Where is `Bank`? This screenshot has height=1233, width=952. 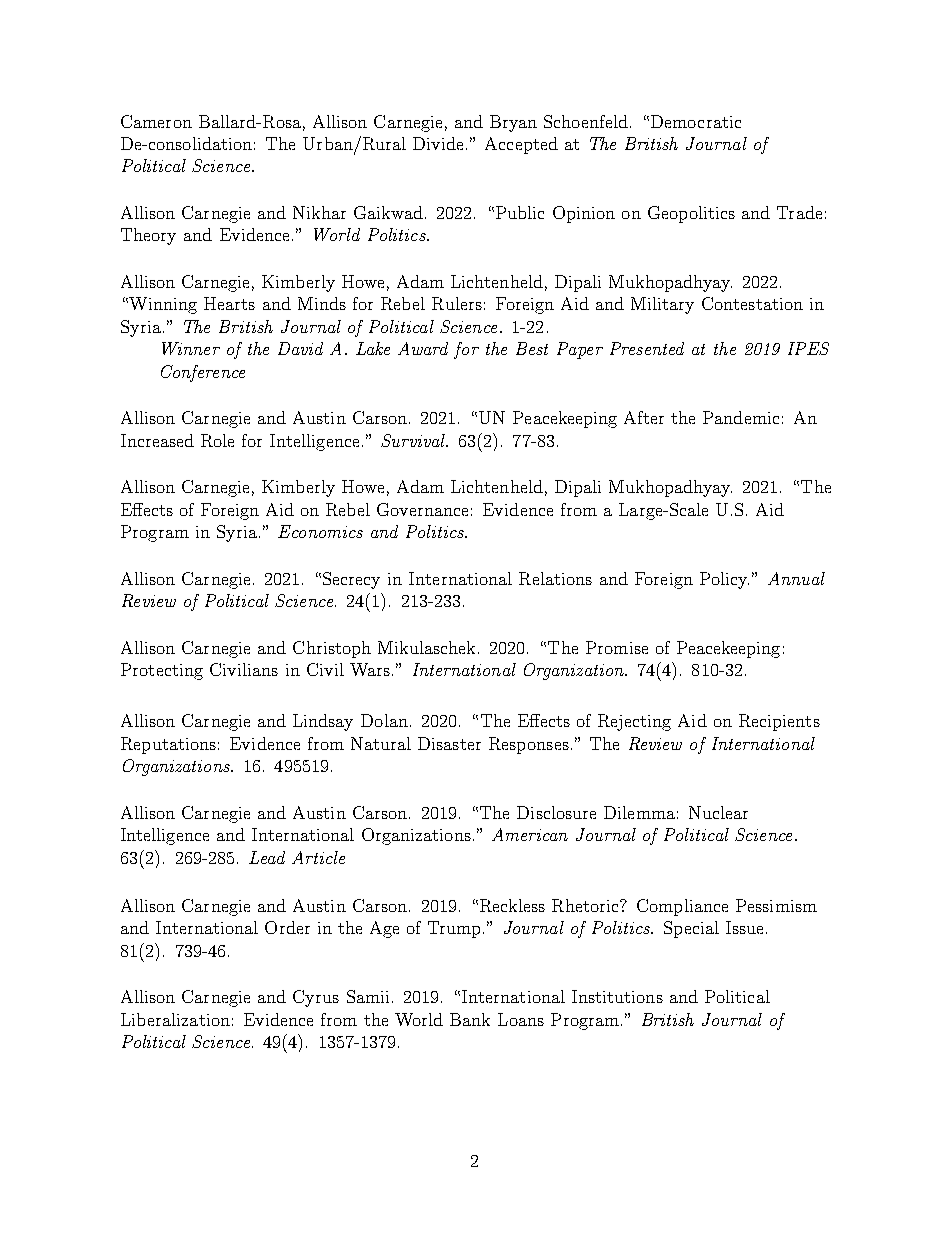 Bank is located at coordinates (470, 1019).
